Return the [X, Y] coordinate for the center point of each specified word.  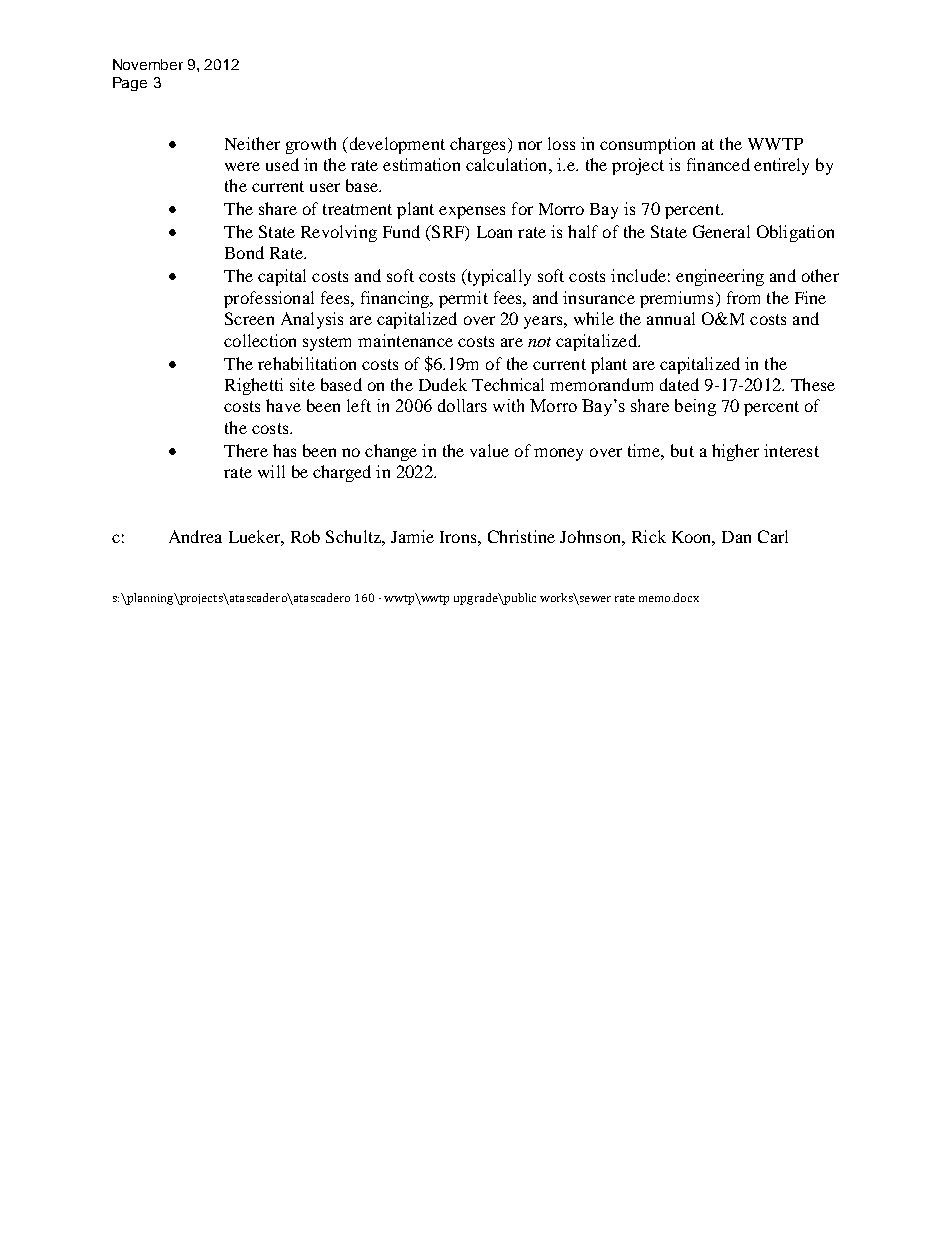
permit [463, 299]
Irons [459, 537]
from [743, 297]
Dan [736, 537]
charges [477, 145]
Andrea [195, 536]
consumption [647, 145]
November [148, 64]
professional [269, 299]
